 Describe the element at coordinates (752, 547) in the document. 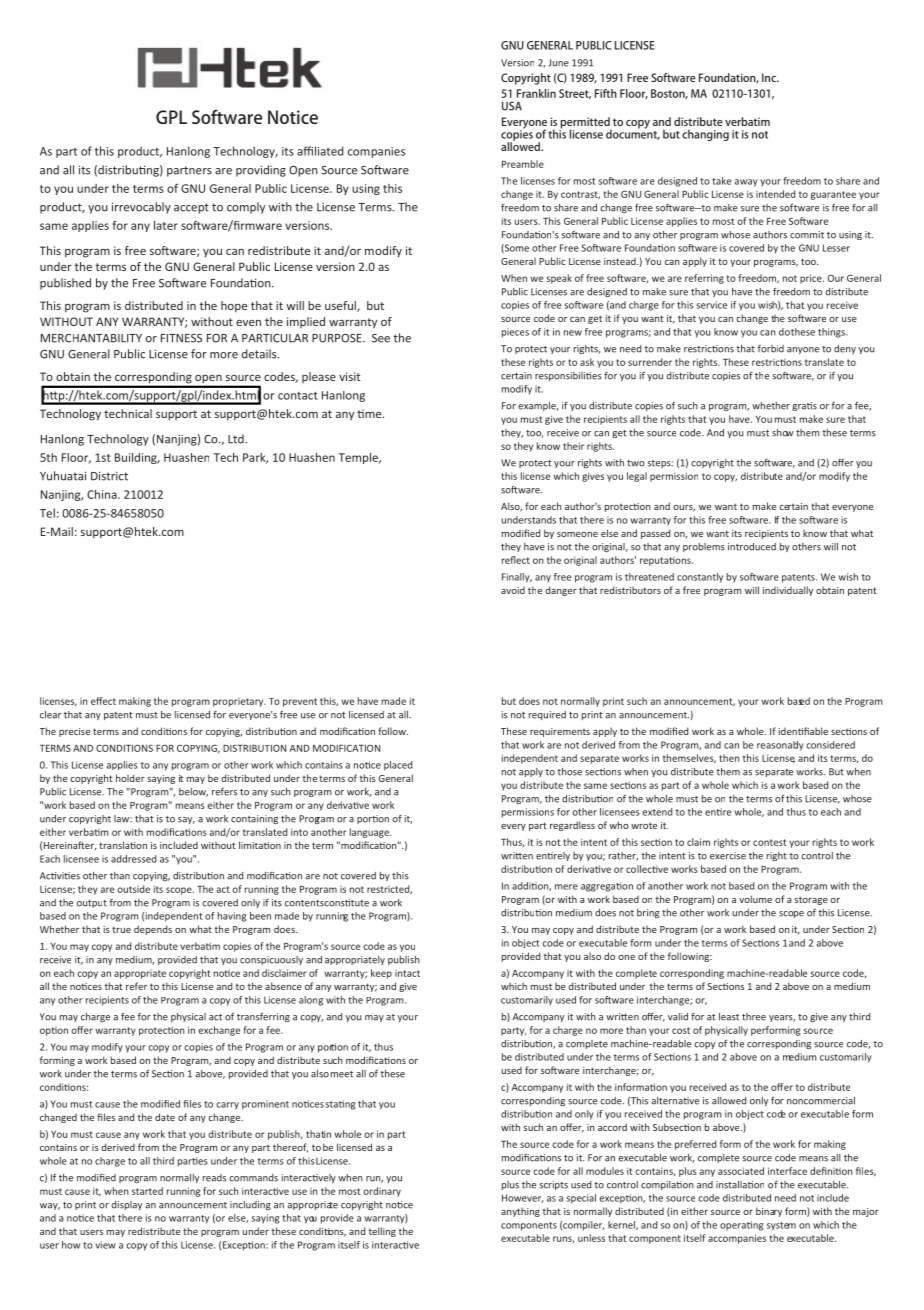

I see `introduced` at that location.
